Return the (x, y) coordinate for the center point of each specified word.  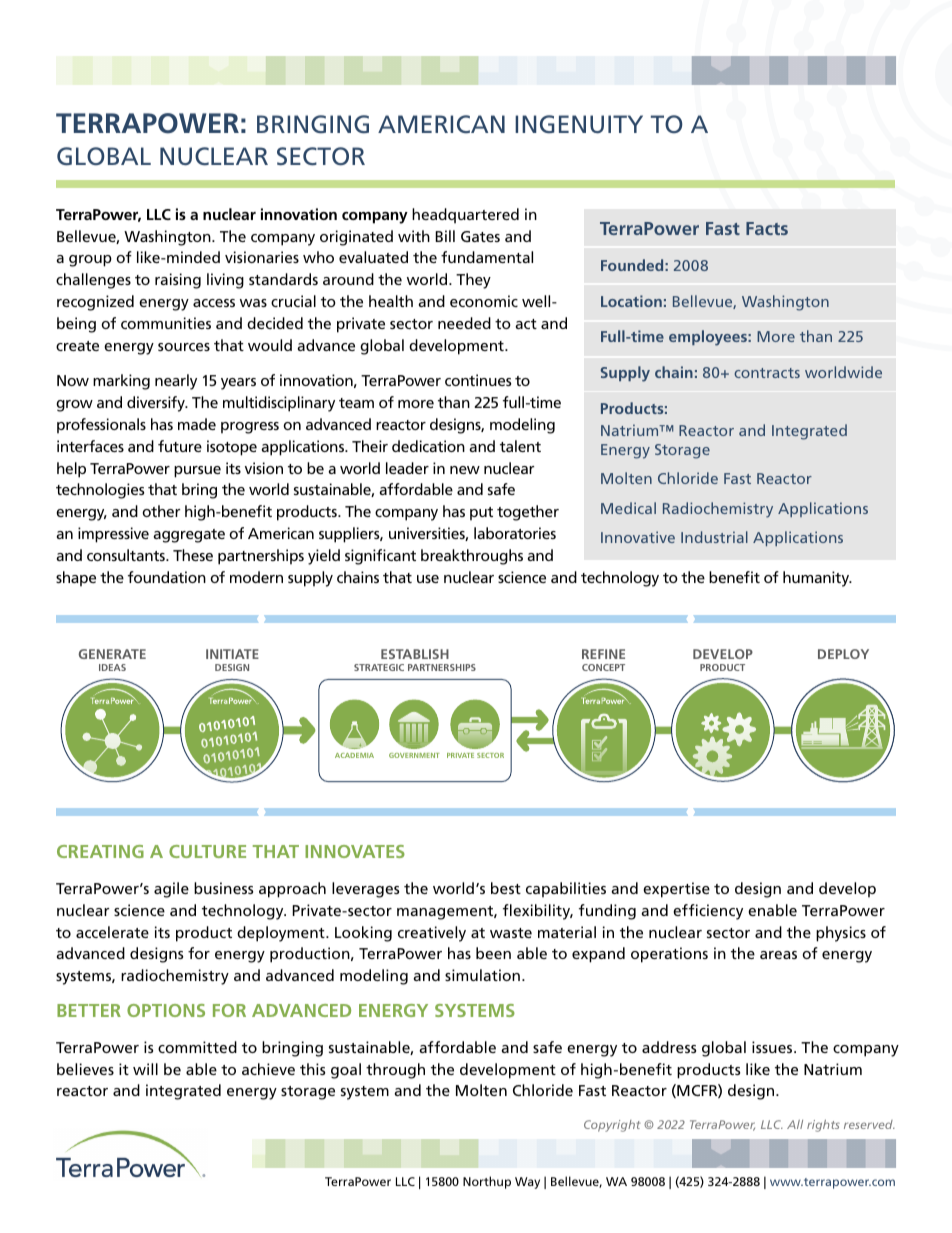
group (90, 261)
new (465, 470)
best (506, 888)
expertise (676, 890)
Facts (767, 228)
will (145, 1069)
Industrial (714, 537)
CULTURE (207, 851)
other (161, 511)
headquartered (465, 216)
